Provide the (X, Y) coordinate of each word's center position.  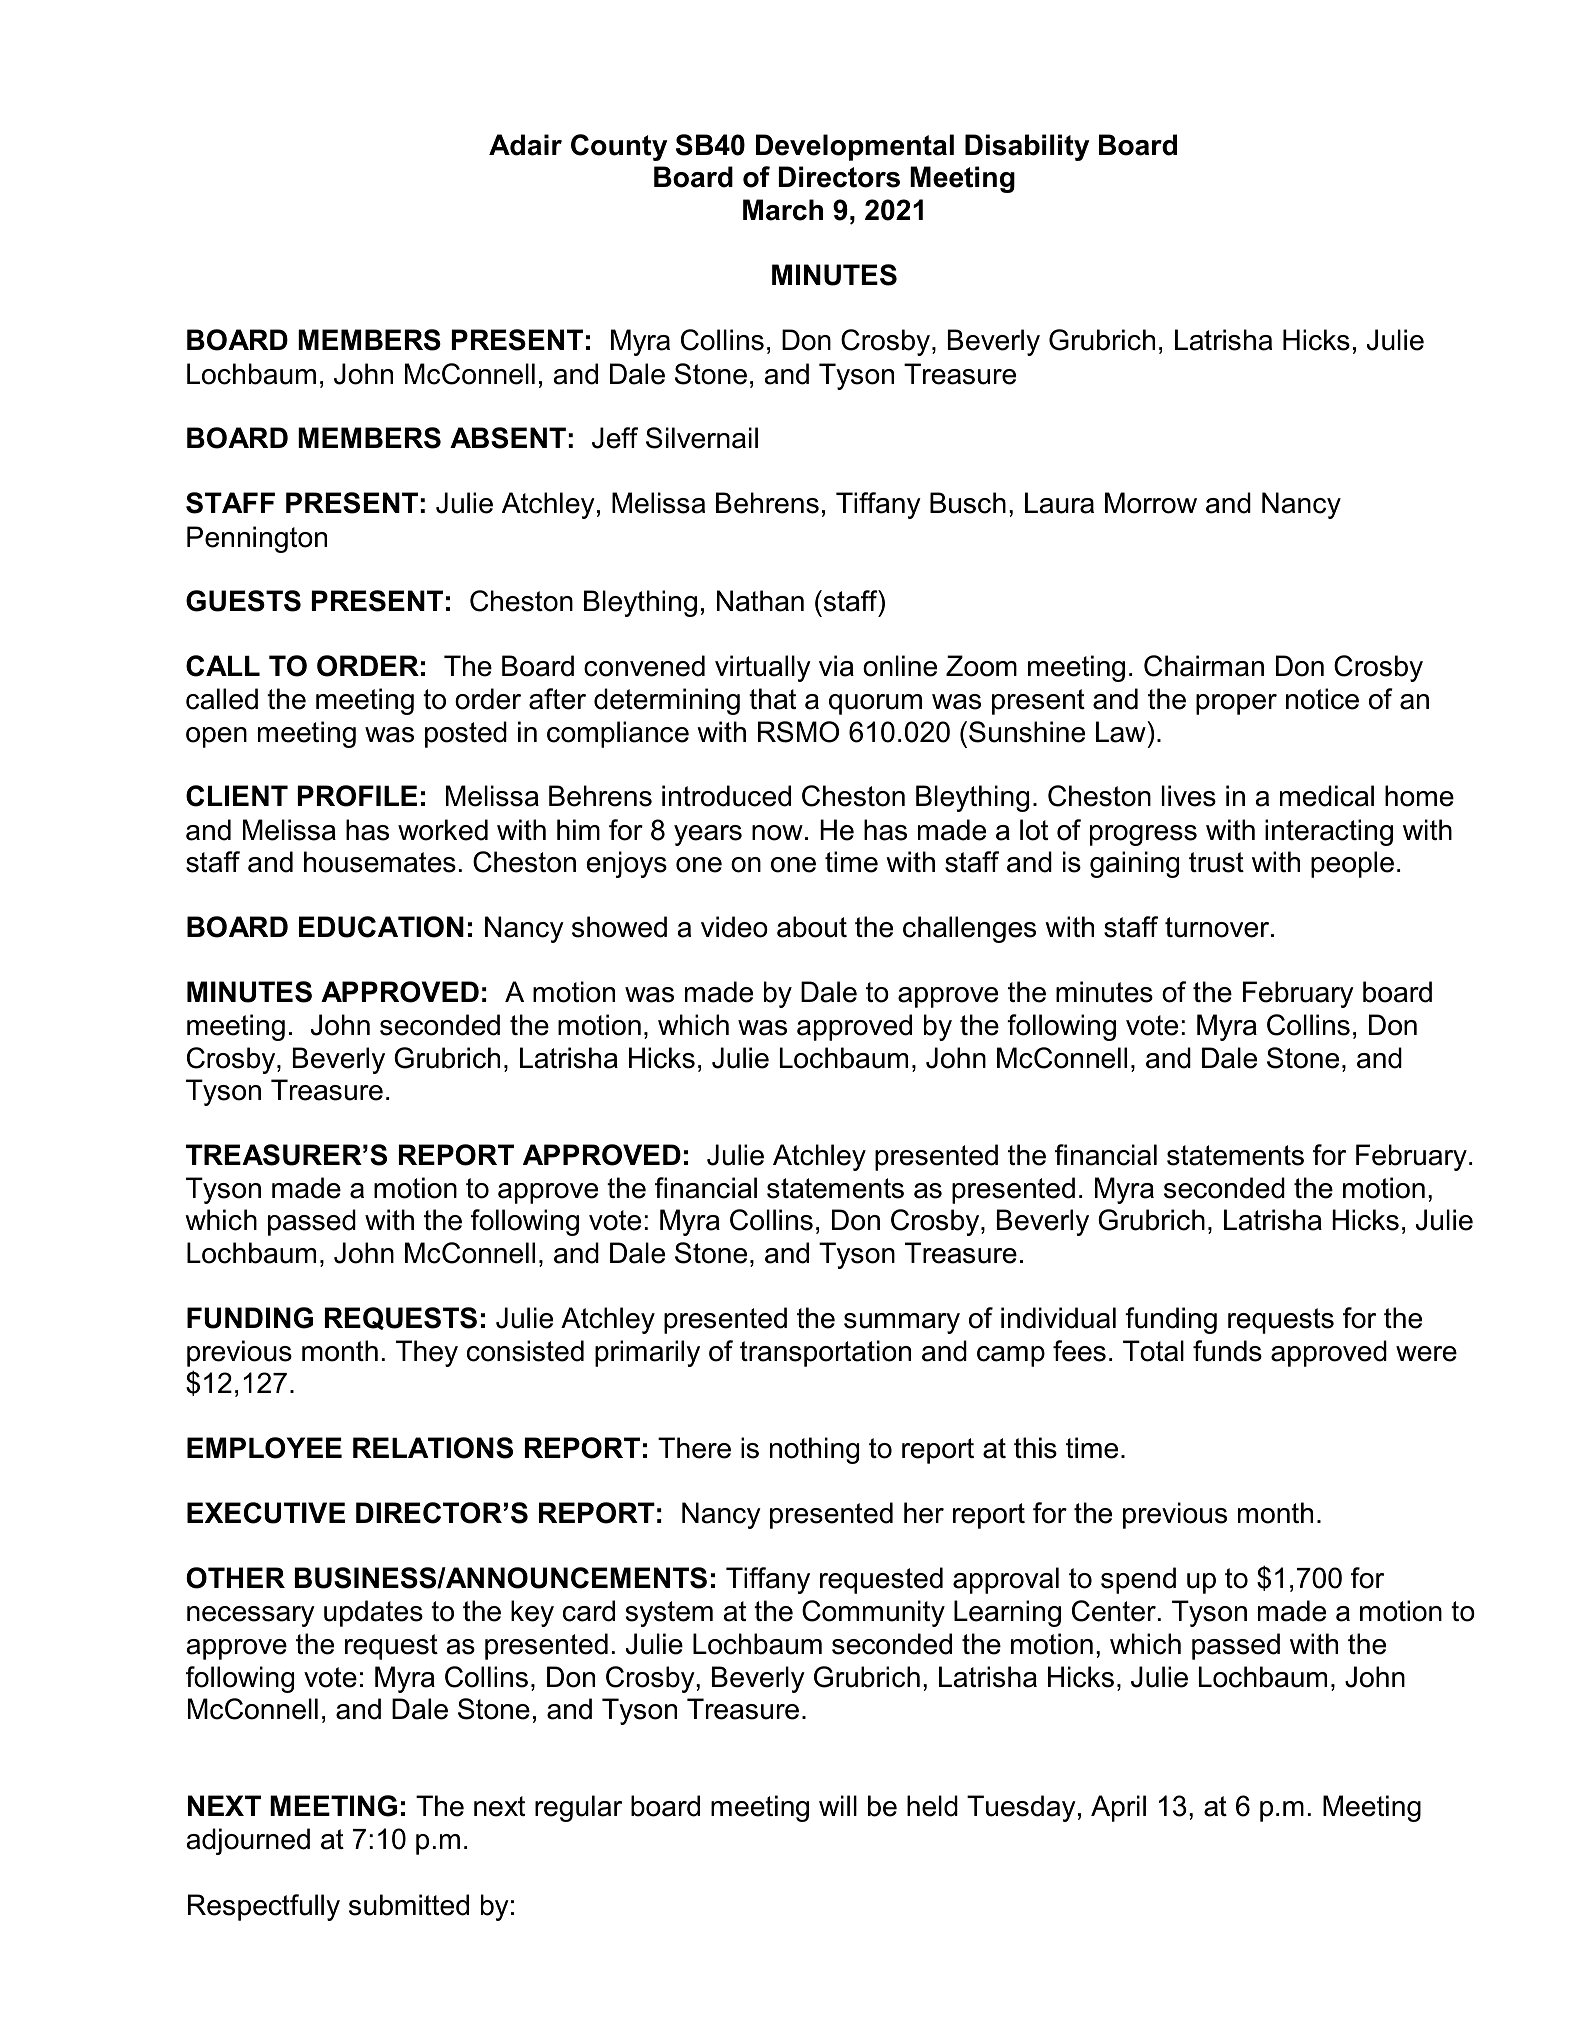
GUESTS (243, 601)
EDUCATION (381, 927)
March (783, 210)
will (838, 1805)
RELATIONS (433, 1448)
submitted (409, 1905)
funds (1227, 1351)
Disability (1027, 147)
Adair (525, 145)
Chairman (1204, 666)
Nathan (760, 601)
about (812, 927)
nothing (814, 1450)
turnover (1218, 927)
